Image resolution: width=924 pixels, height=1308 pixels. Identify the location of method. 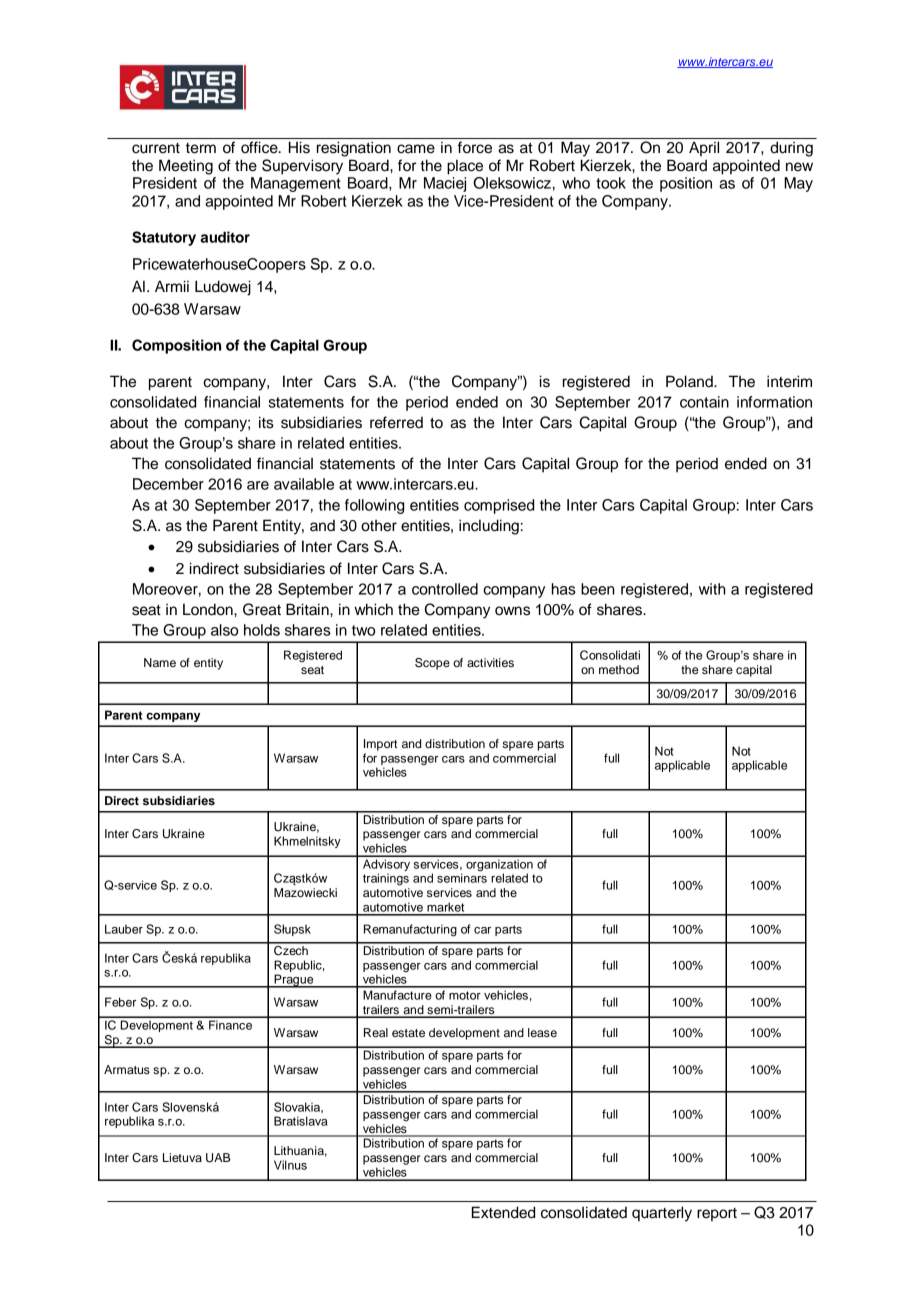
(619, 669).
